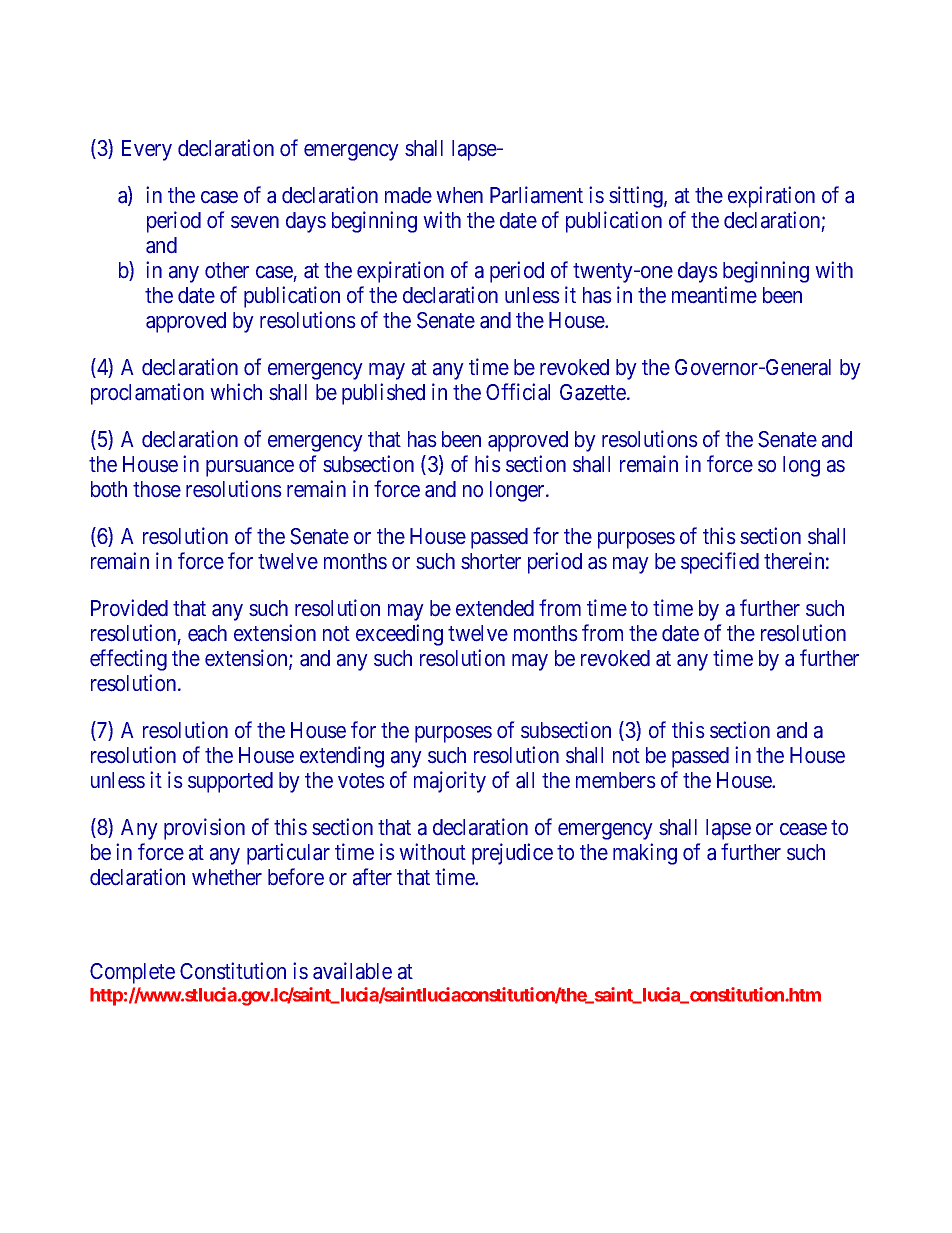 Image resolution: width=952 pixels, height=1233 pixels. Describe the element at coordinates (450, 782) in the document. I see `majority` at that location.
